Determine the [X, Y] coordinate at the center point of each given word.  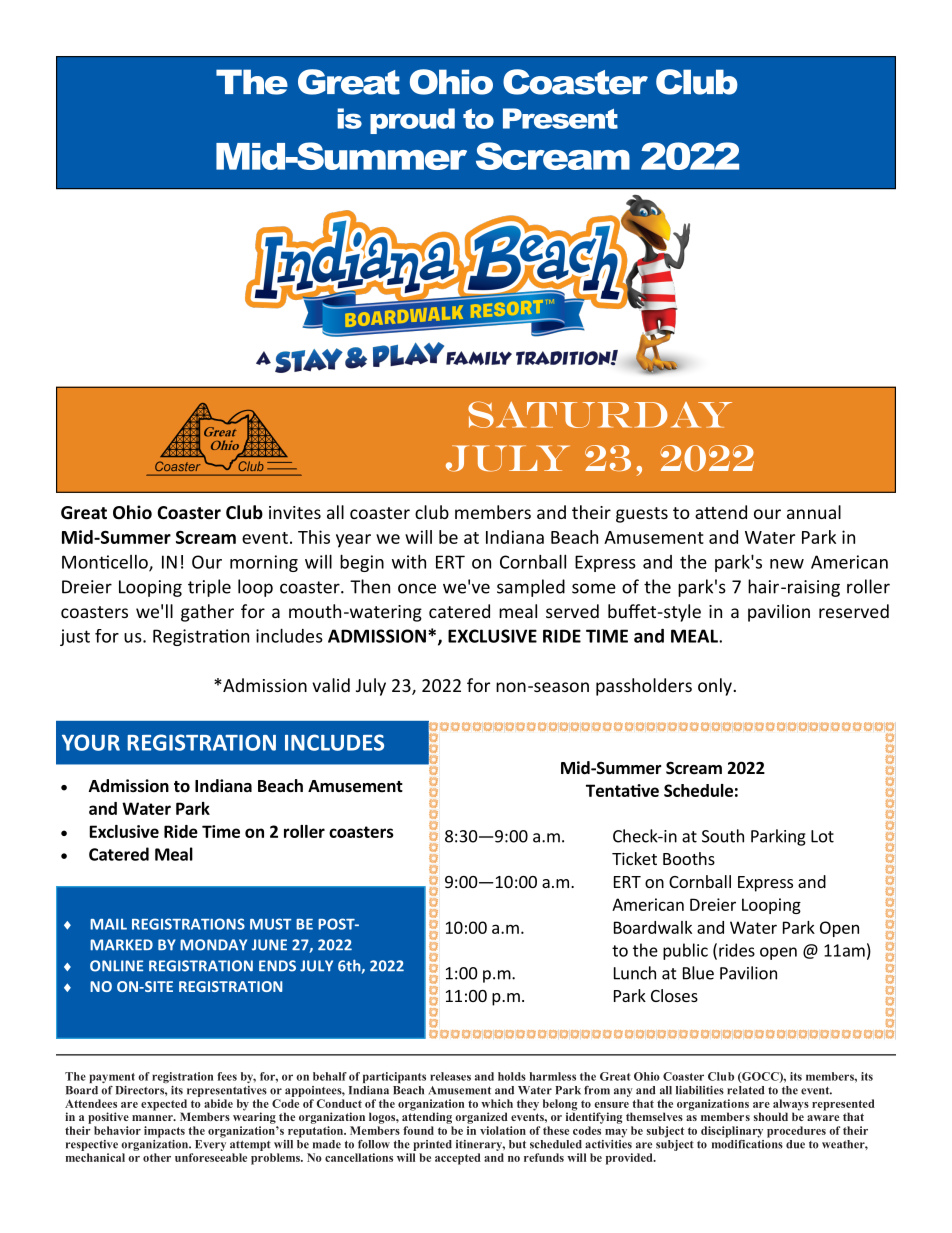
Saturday [600, 414]
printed [432, 1145]
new [787, 564]
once [417, 588]
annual [814, 512]
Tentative [622, 790]
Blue [698, 973]
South [723, 836]
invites [295, 512]
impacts [164, 1132]
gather [207, 613]
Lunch [635, 973]
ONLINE [116, 966]
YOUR [91, 742]
